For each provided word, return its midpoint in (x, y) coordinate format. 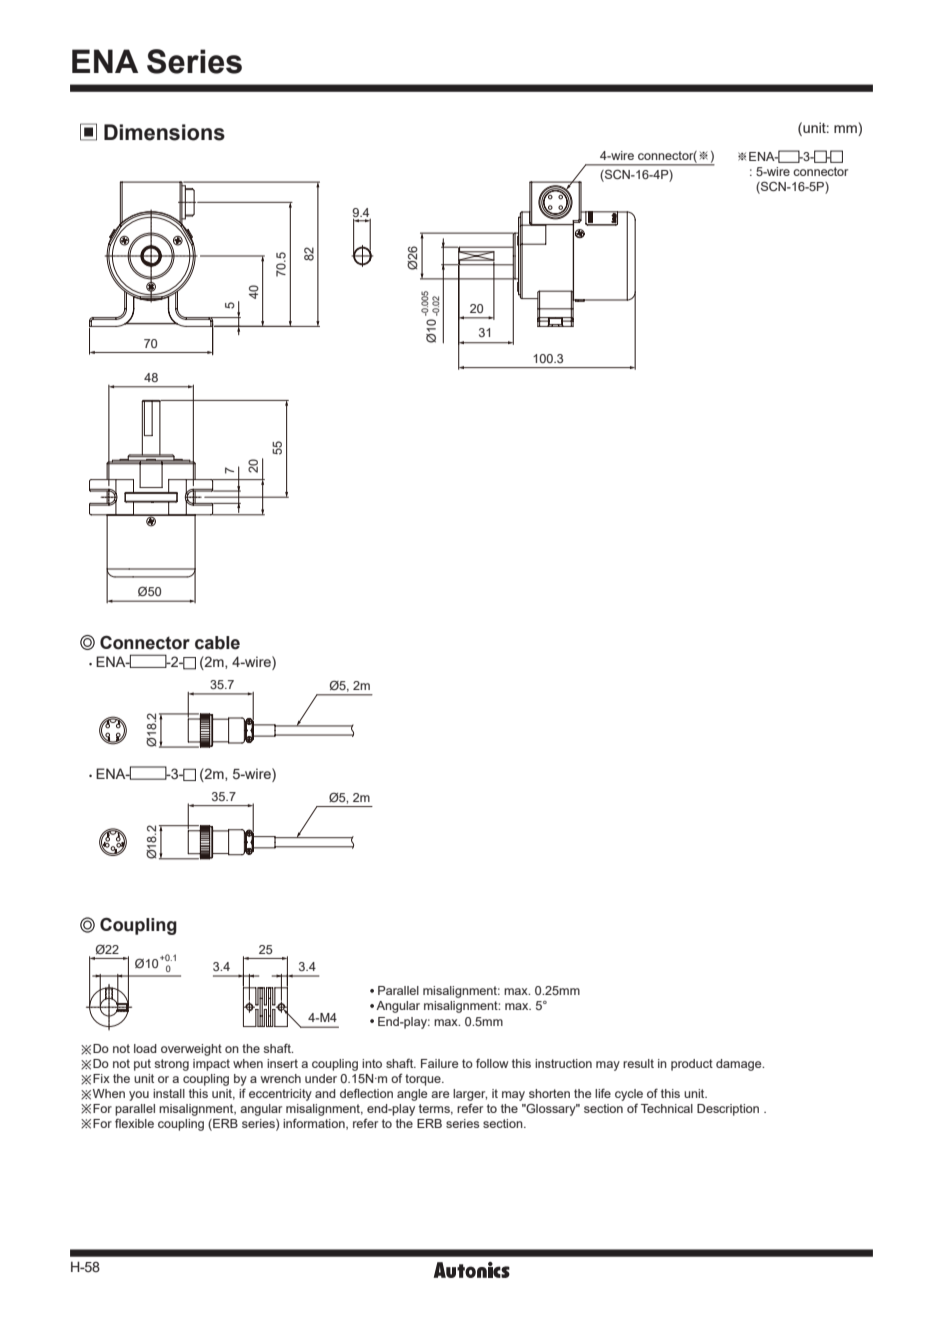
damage (740, 1065)
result (638, 1063)
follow (492, 1063)
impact (211, 1065)
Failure (439, 1063)
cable (217, 643)
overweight (191, 1050)
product (692, 1065)
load (145, 1048)
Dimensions (164, 132)
